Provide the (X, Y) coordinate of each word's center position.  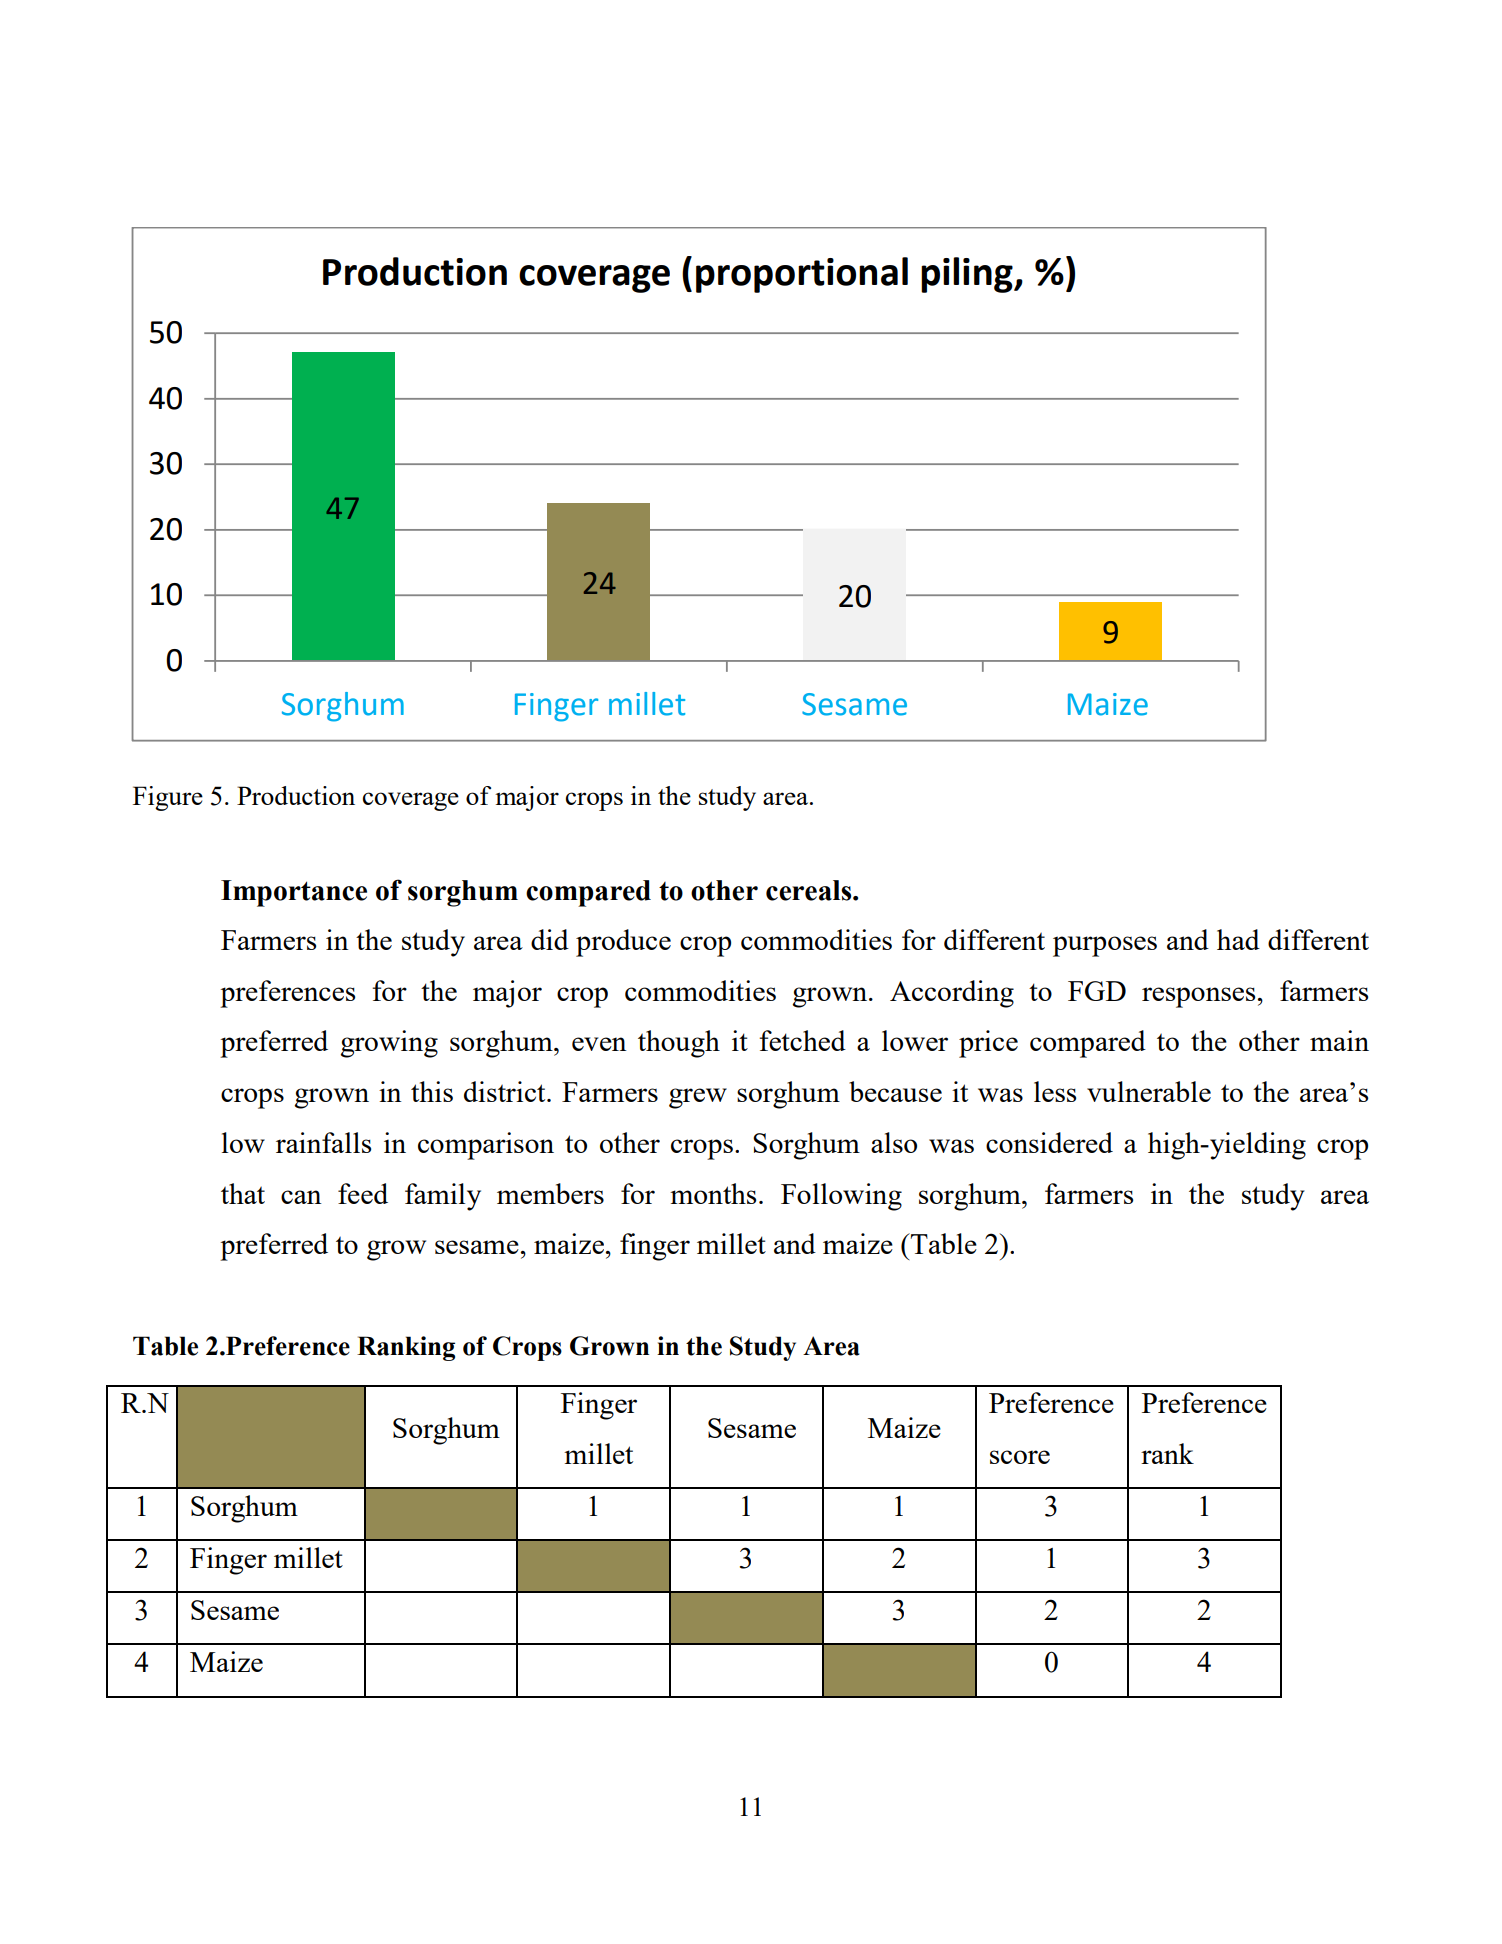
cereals (810, 890)
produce (623, 943)
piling (968, 275)
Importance (294, 893)
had (1238, 939)
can (301, 1197)
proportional (802, 275)
